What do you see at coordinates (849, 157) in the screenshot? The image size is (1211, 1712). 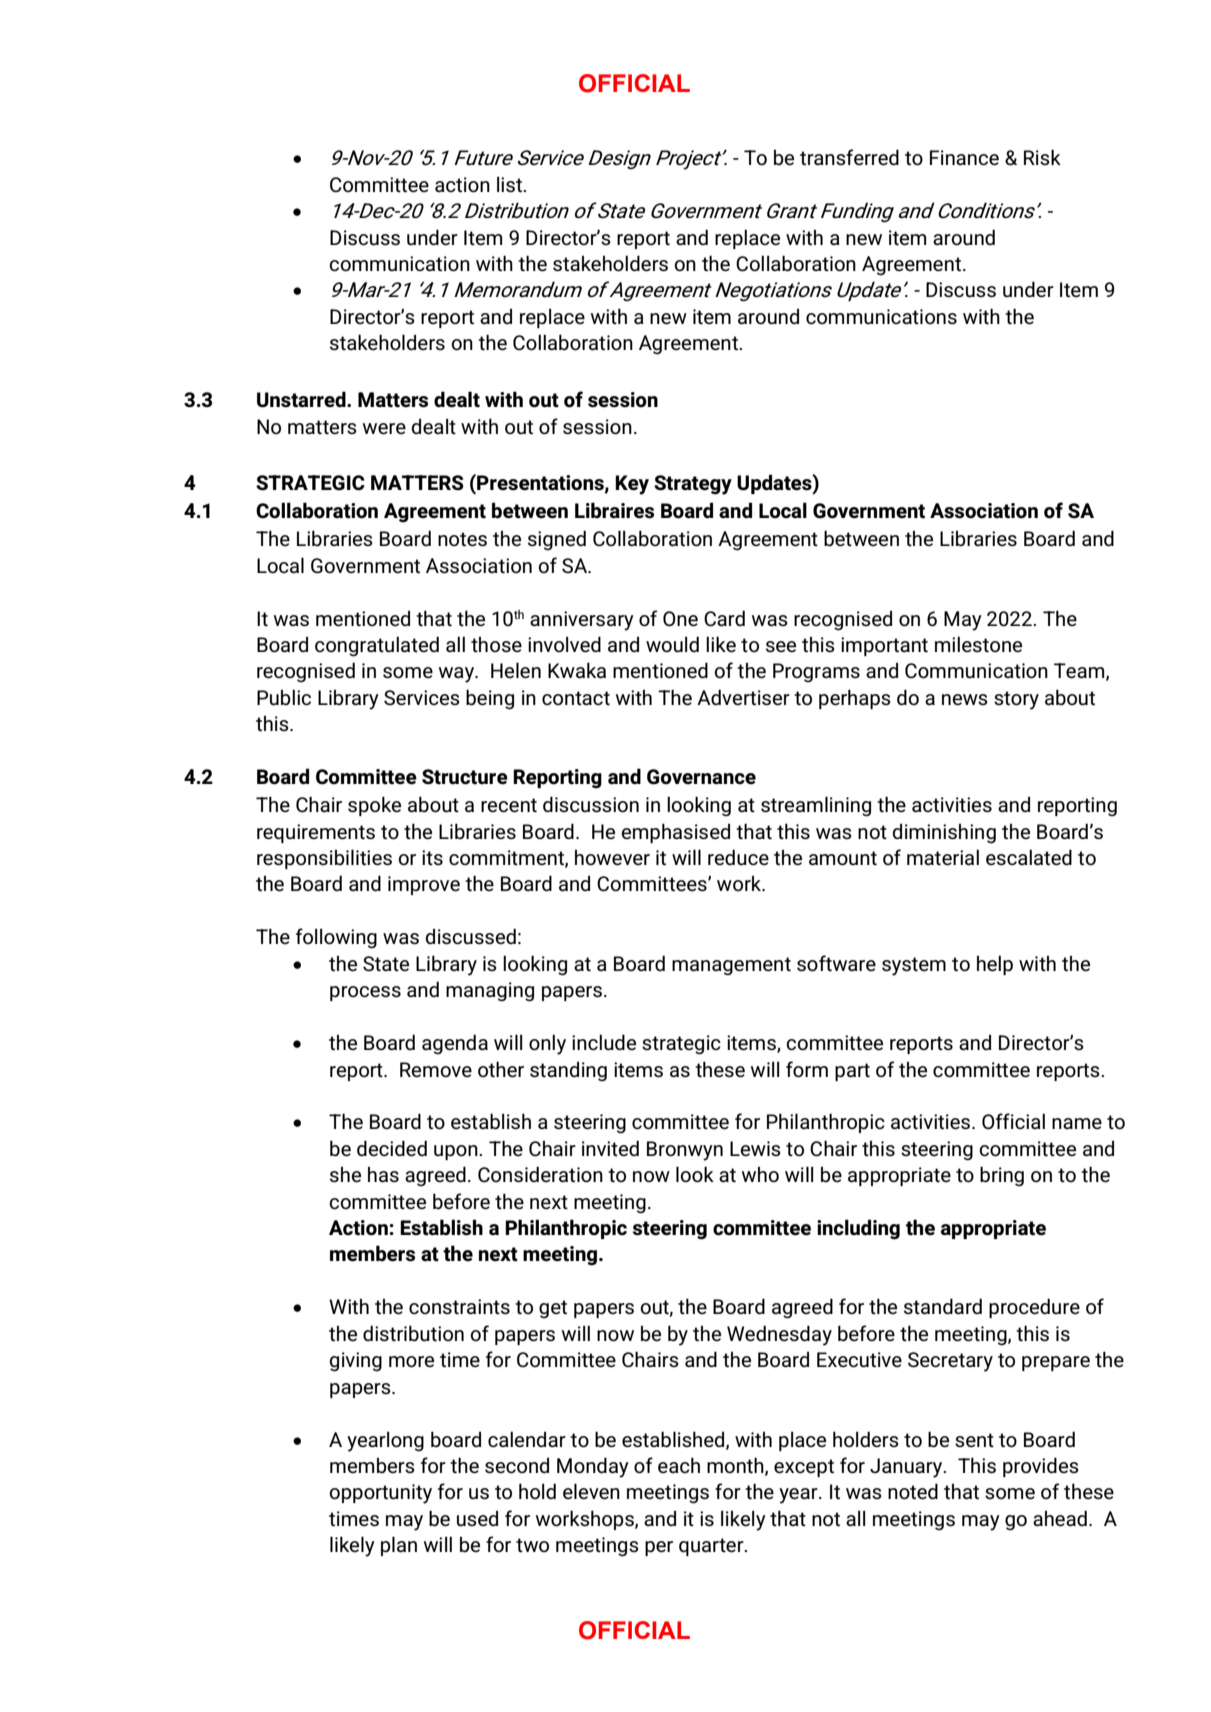 I see `transferred` at bounding box center [849, 157].
